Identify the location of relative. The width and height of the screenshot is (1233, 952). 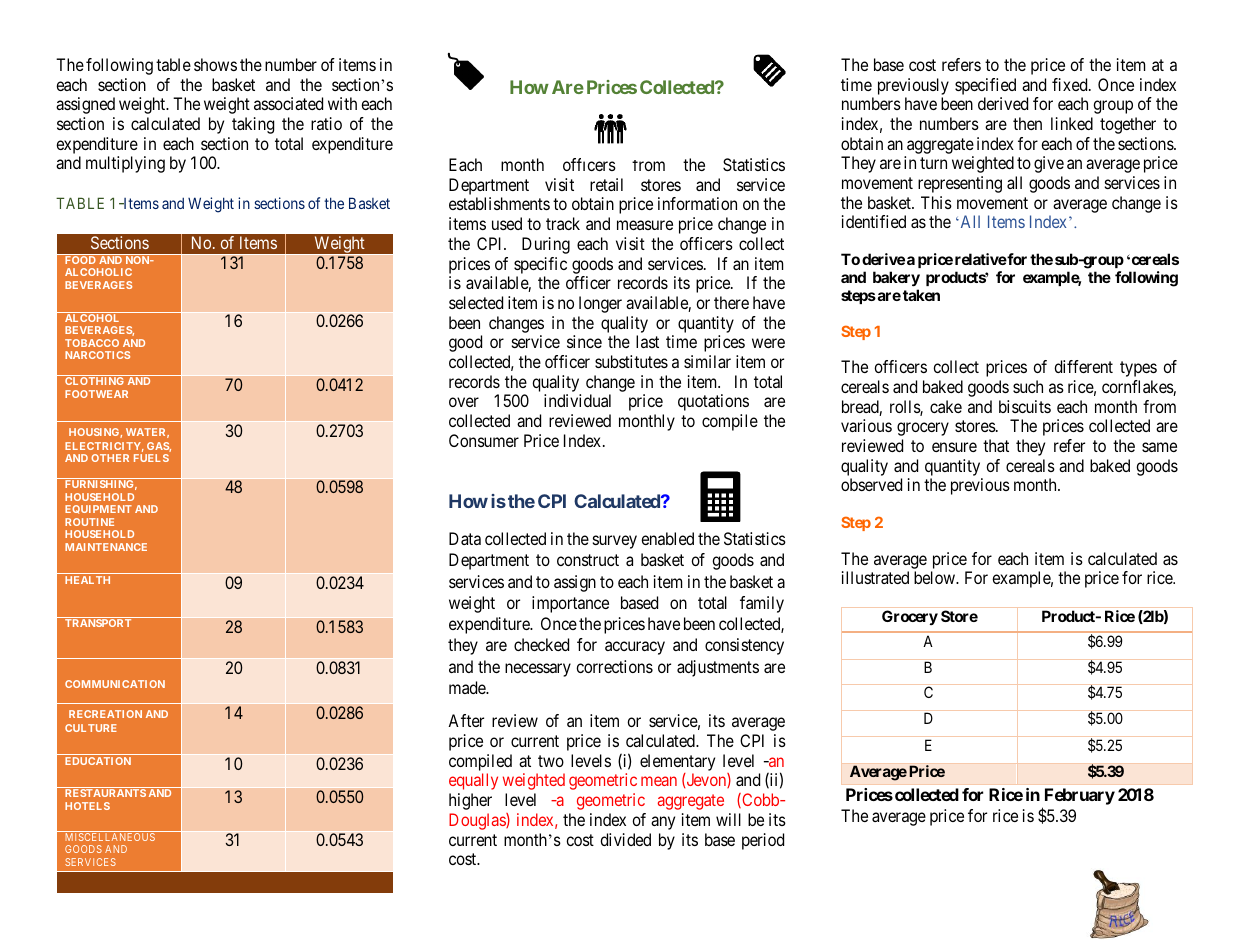
(981, 259).
